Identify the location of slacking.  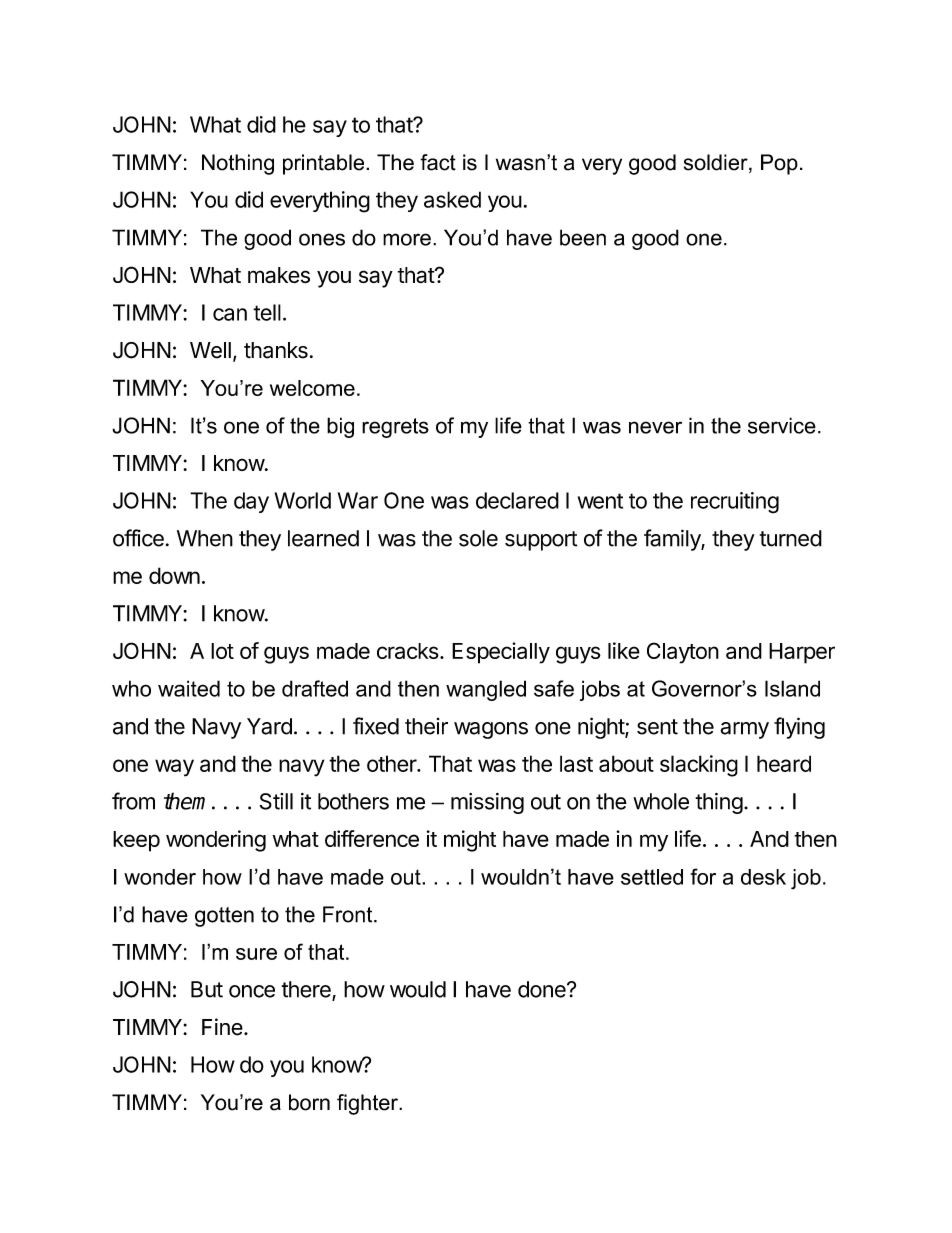
(699, 766).
